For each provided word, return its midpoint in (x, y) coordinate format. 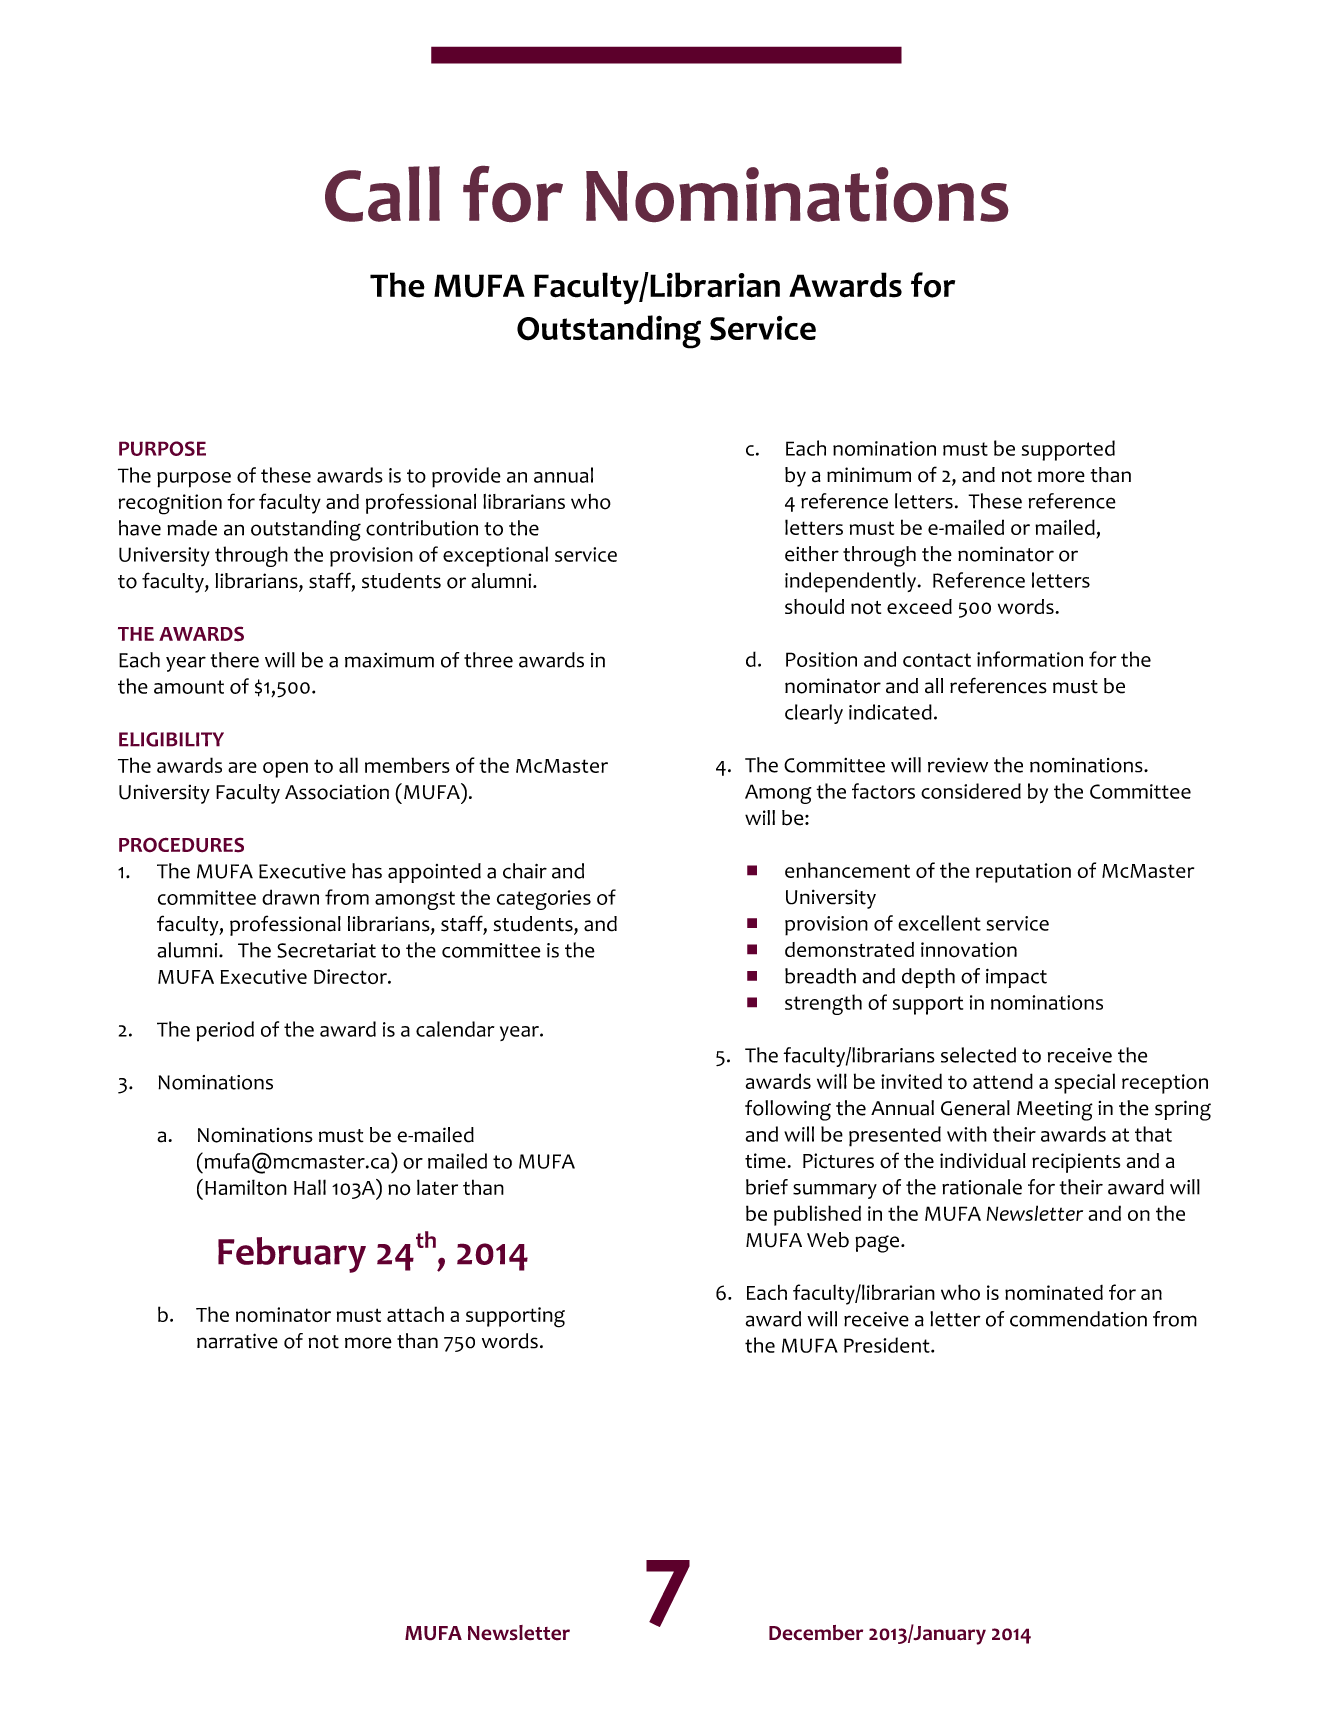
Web (828, 1240)
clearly (814, 714)
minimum (869, 475)
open (285, 770)
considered (971, 791)
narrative (237, 1341)
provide (466, 477)
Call (382, 194)
